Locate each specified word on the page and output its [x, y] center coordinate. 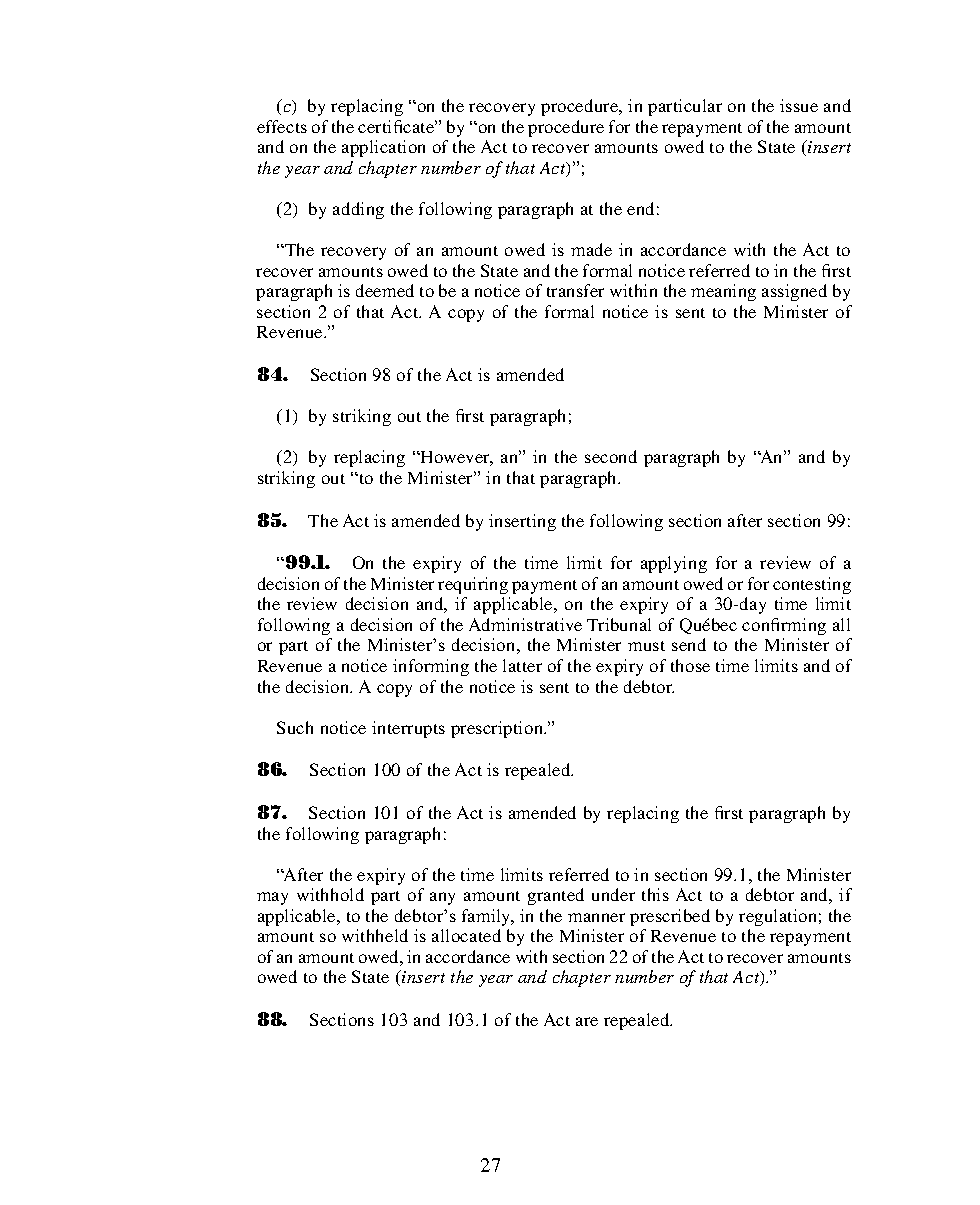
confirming [784, 626]
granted [556, 896]
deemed [385, 290]
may [272, 898]
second [611, 456]
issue [799, 105]
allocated [466, 935]
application [383, 148]
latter [522, 665]
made [591, 249]
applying [674, 564]
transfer [575, 290]
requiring [473, 585]
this [655, 894]
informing [431, 667]
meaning [723, 292]
